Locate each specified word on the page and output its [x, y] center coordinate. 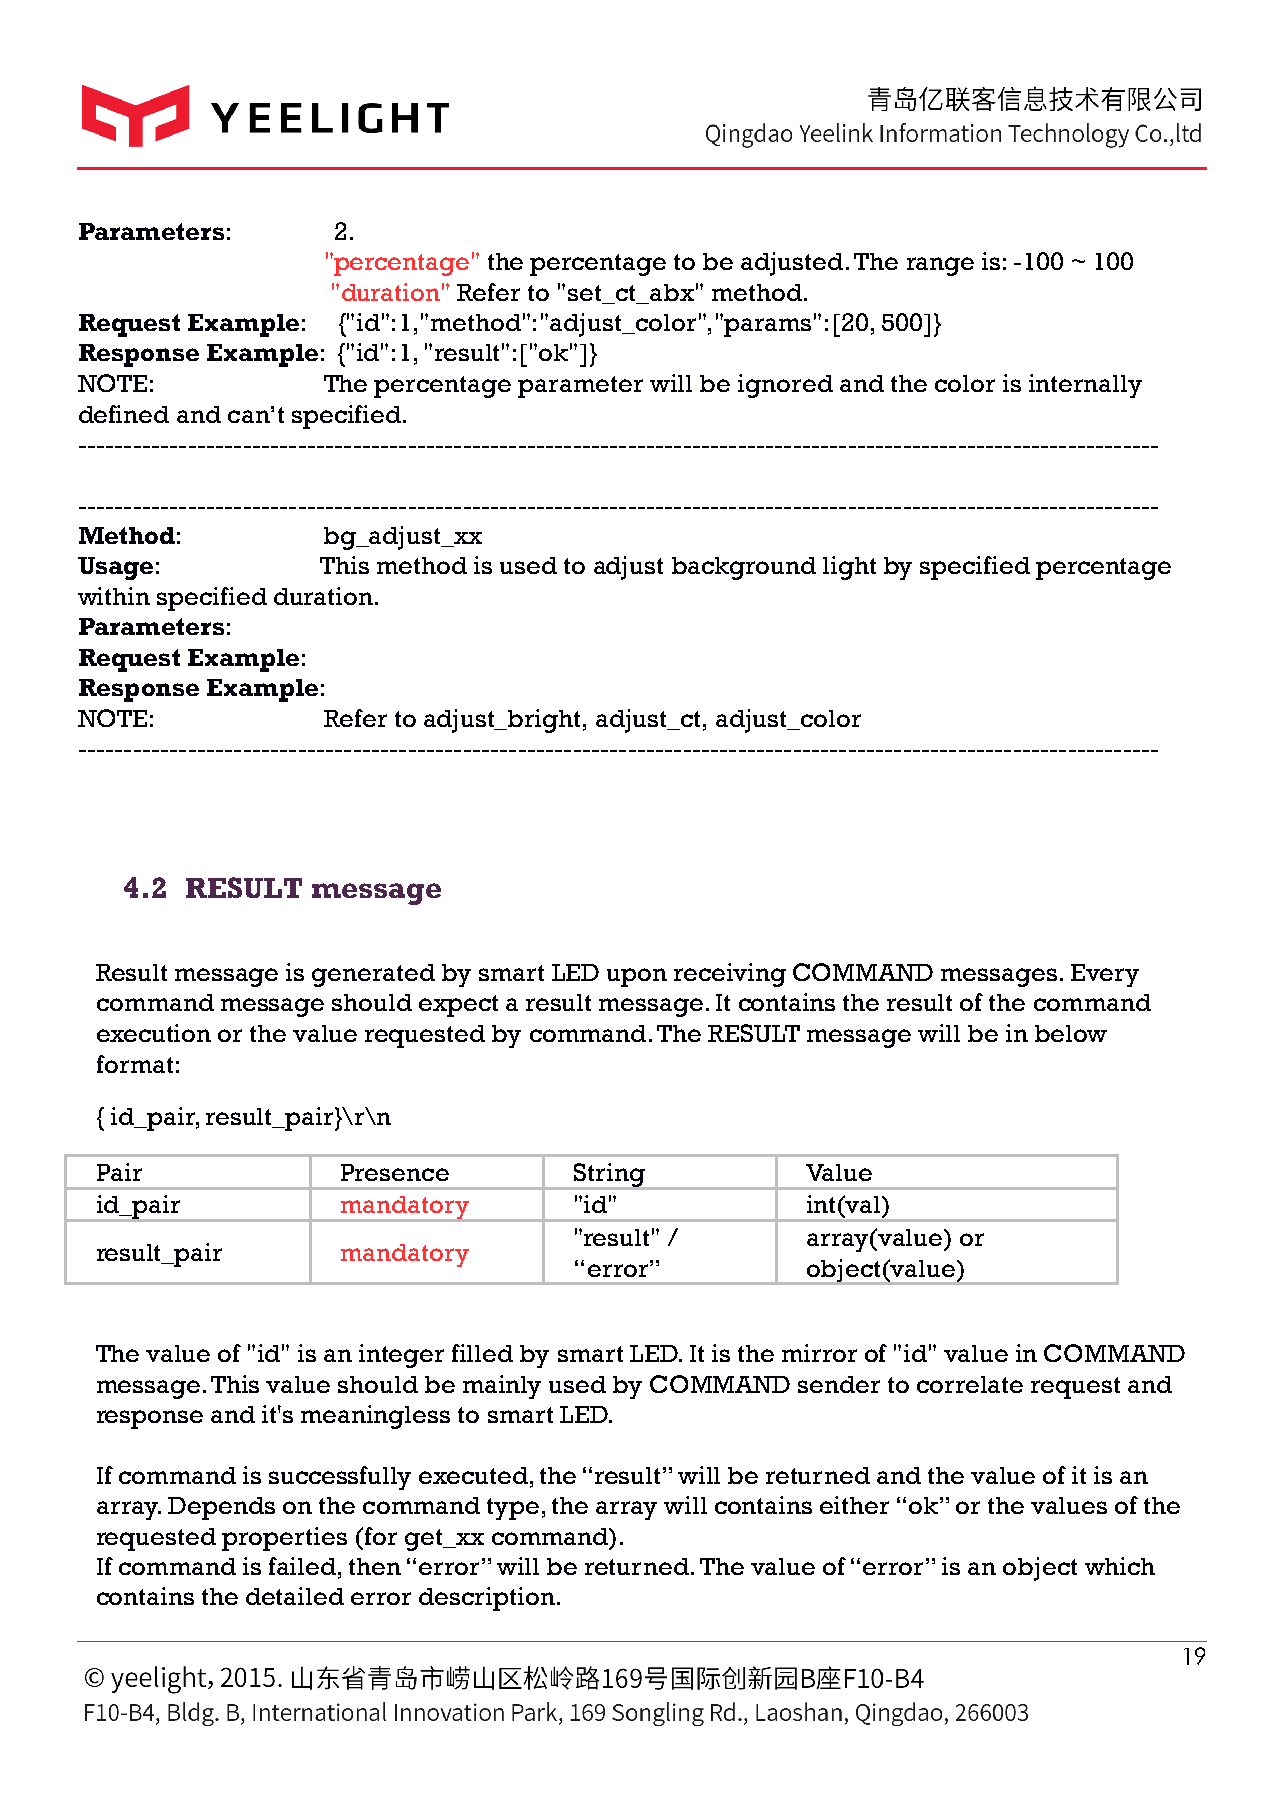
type [513, 1509]
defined [124, 414]
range [940, 266]
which [1120, 1566]
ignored [785, 386]
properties [284, 1539]
